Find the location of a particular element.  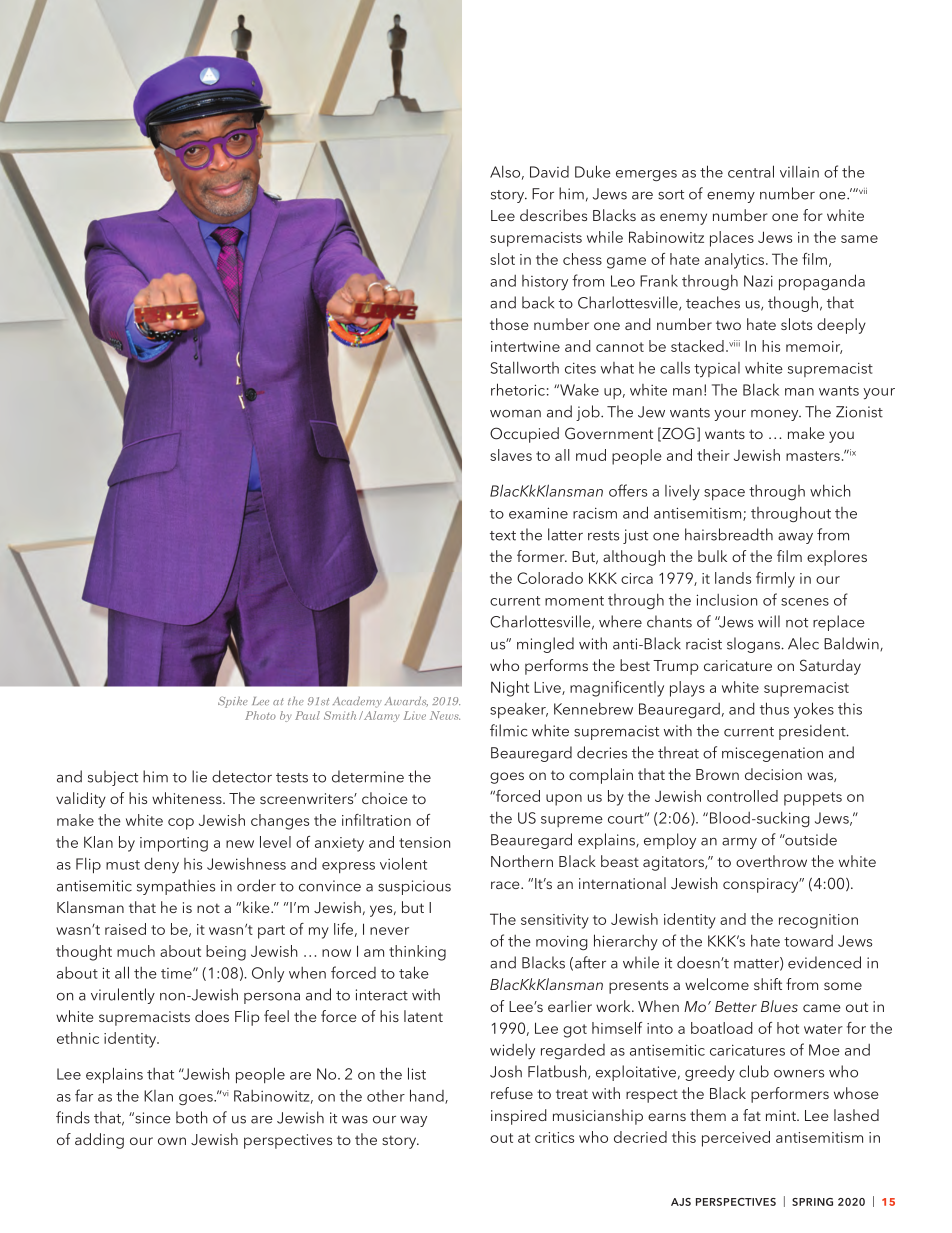

central is located at coordinates (751, 171).
